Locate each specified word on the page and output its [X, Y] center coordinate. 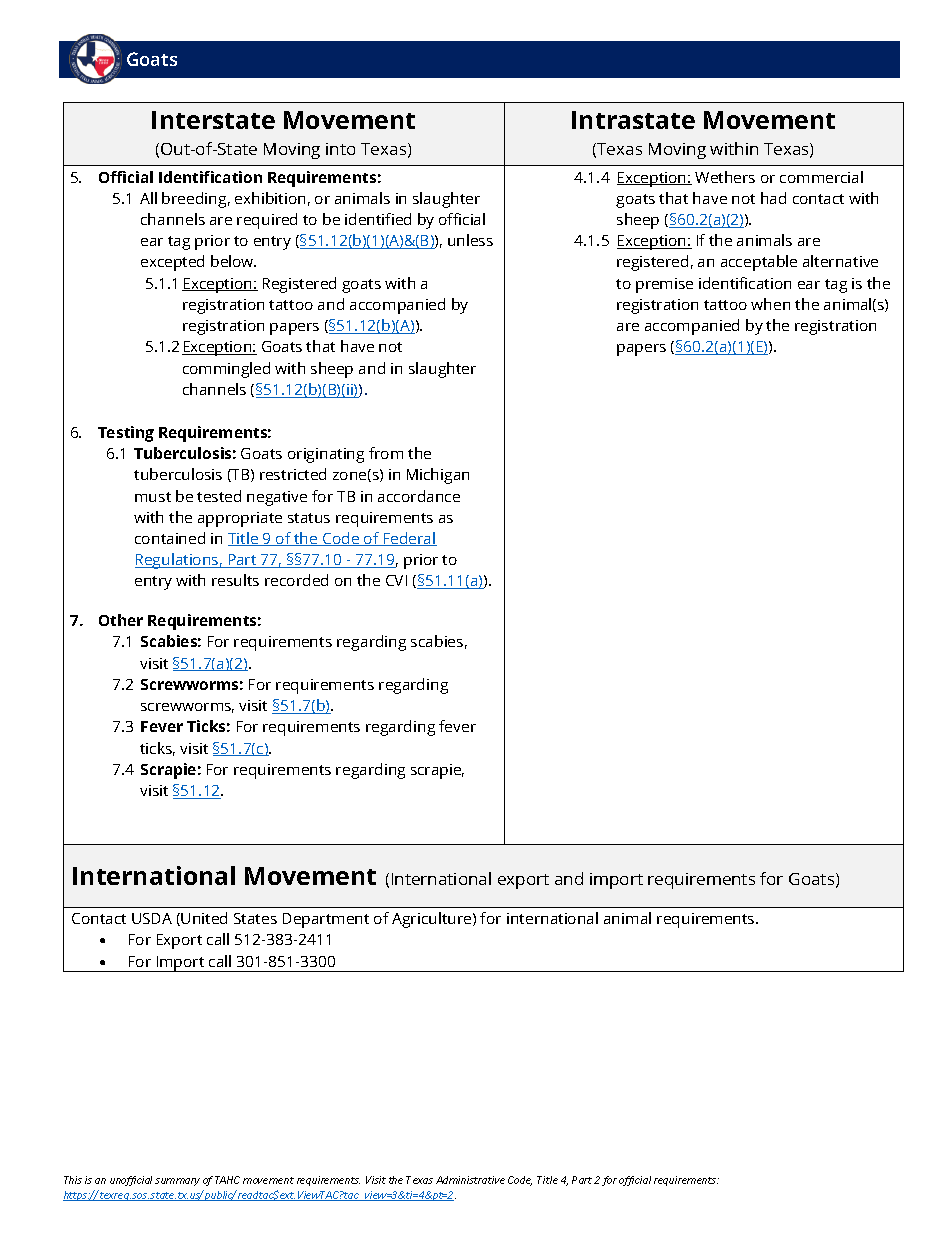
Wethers [725, 177]
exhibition [270, 198]
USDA [152, 918]
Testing [126, 434]
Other [121, 620]
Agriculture [433, 920]
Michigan [438, 476]
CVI [396, 580]
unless [470, 240]
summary [177, 1182]
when [770, 304]
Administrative [470, 1180]
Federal [409, 539]
